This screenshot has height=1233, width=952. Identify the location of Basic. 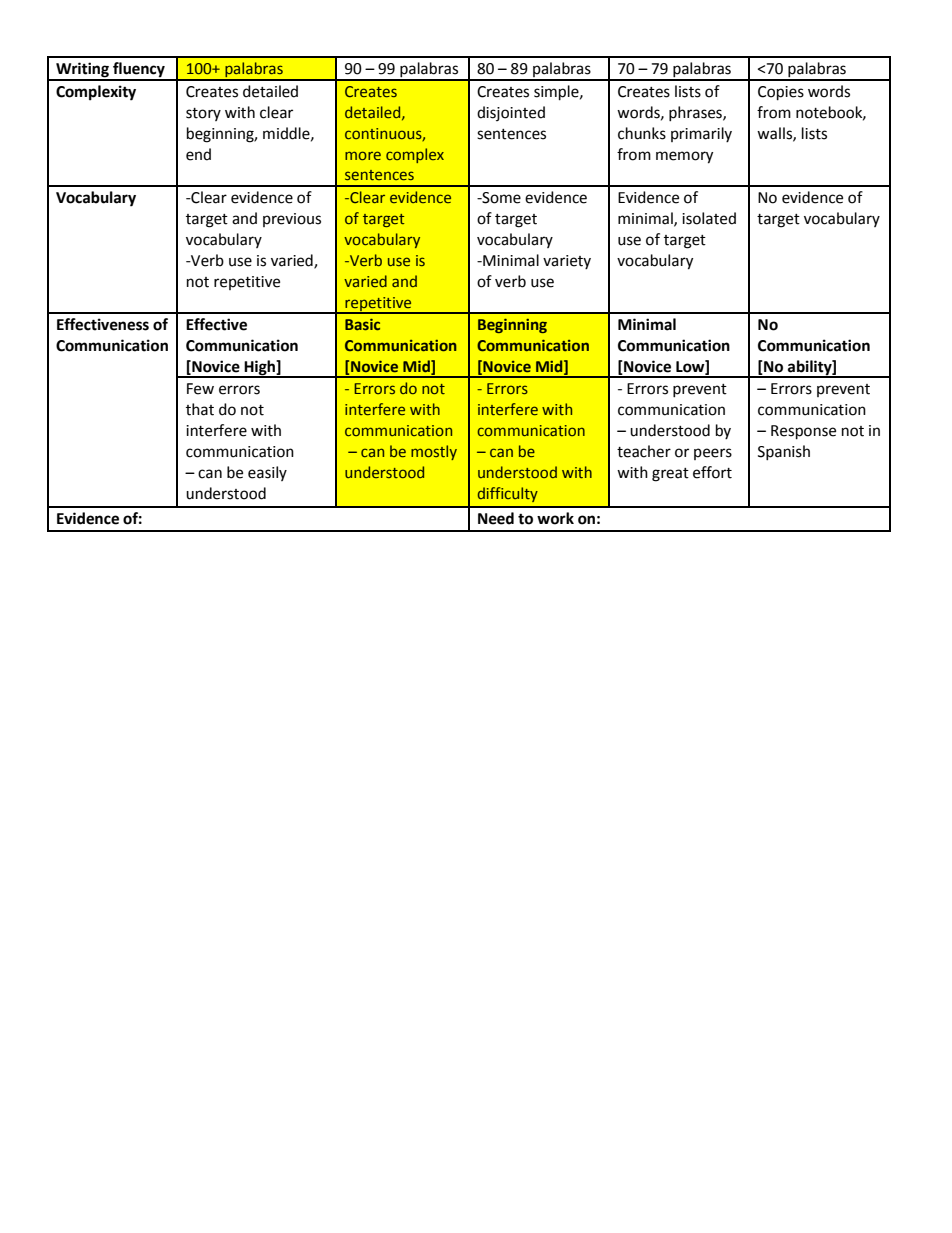
(362, 324).
